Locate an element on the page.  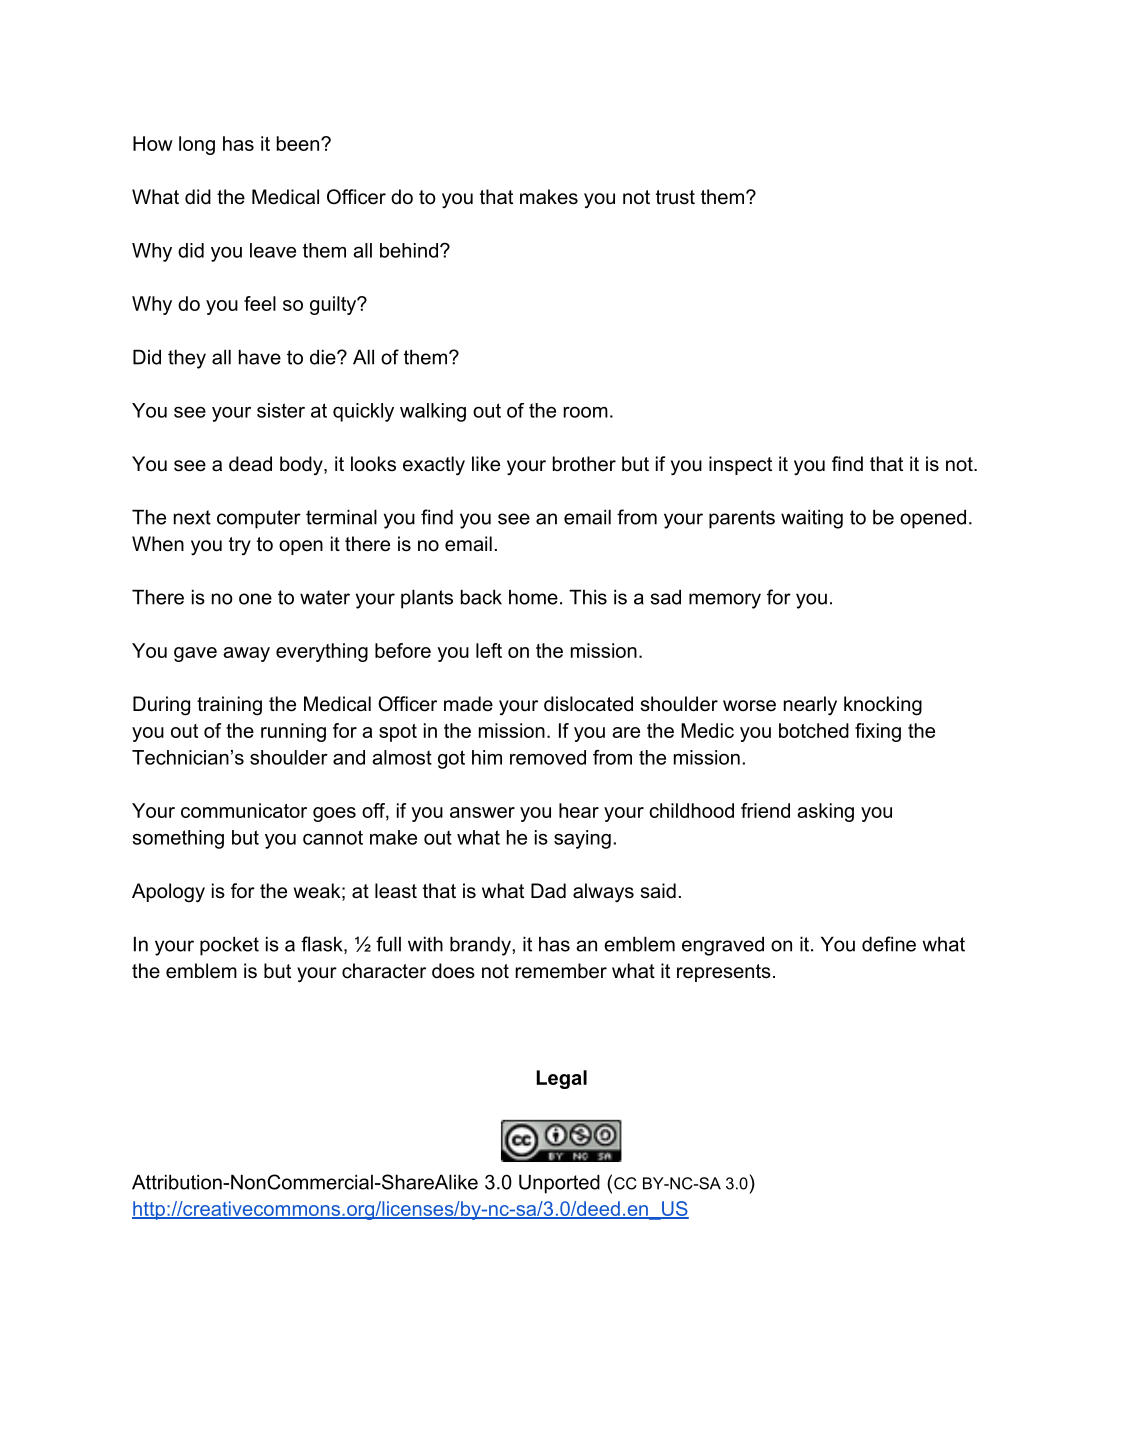
left is located at coordinates (489, 650).
